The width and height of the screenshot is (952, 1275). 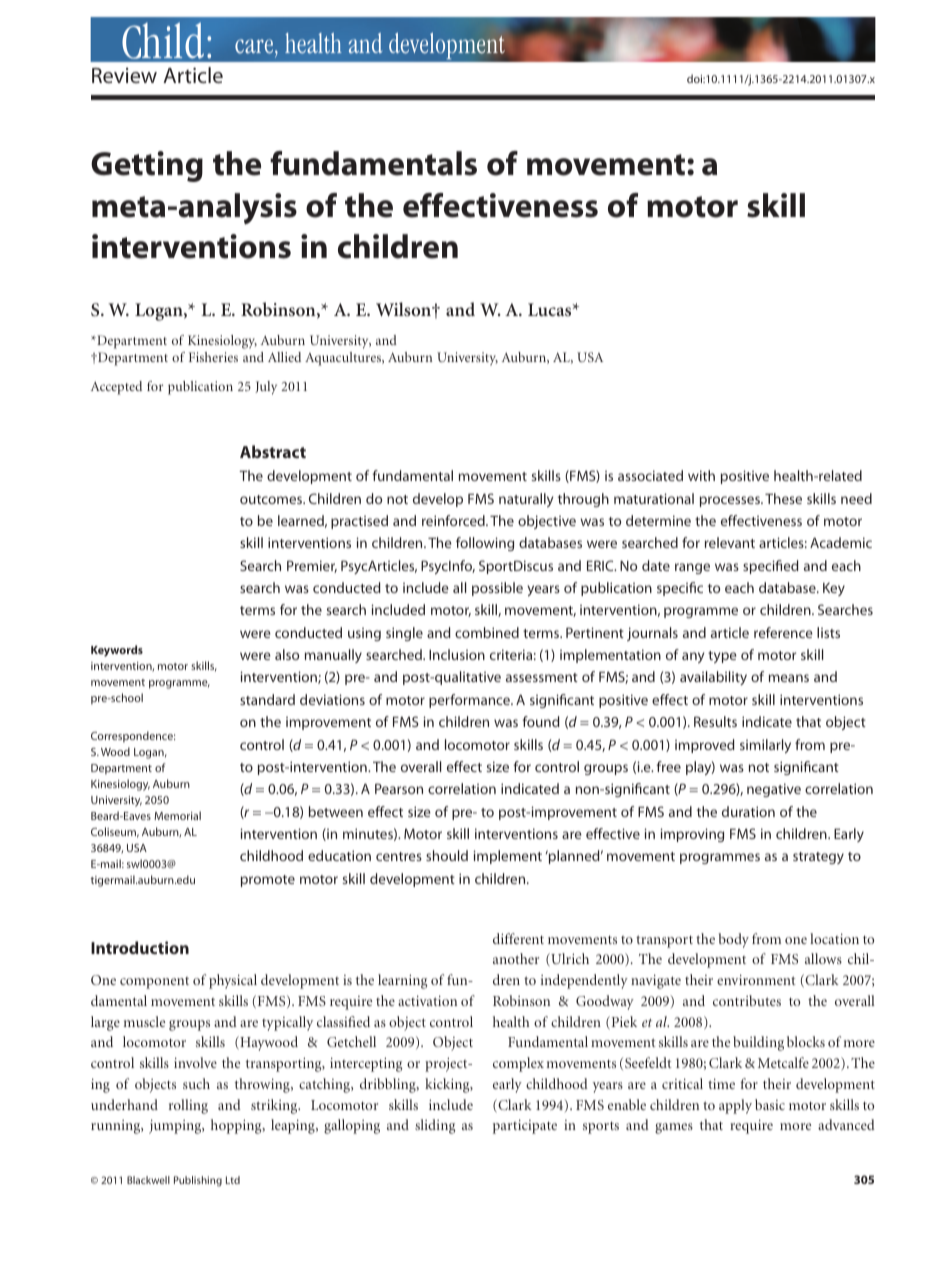 What do you see at coordinates (177, 815) in the screenshot?
I see `Memorial` at bounding box center [177, 815].
